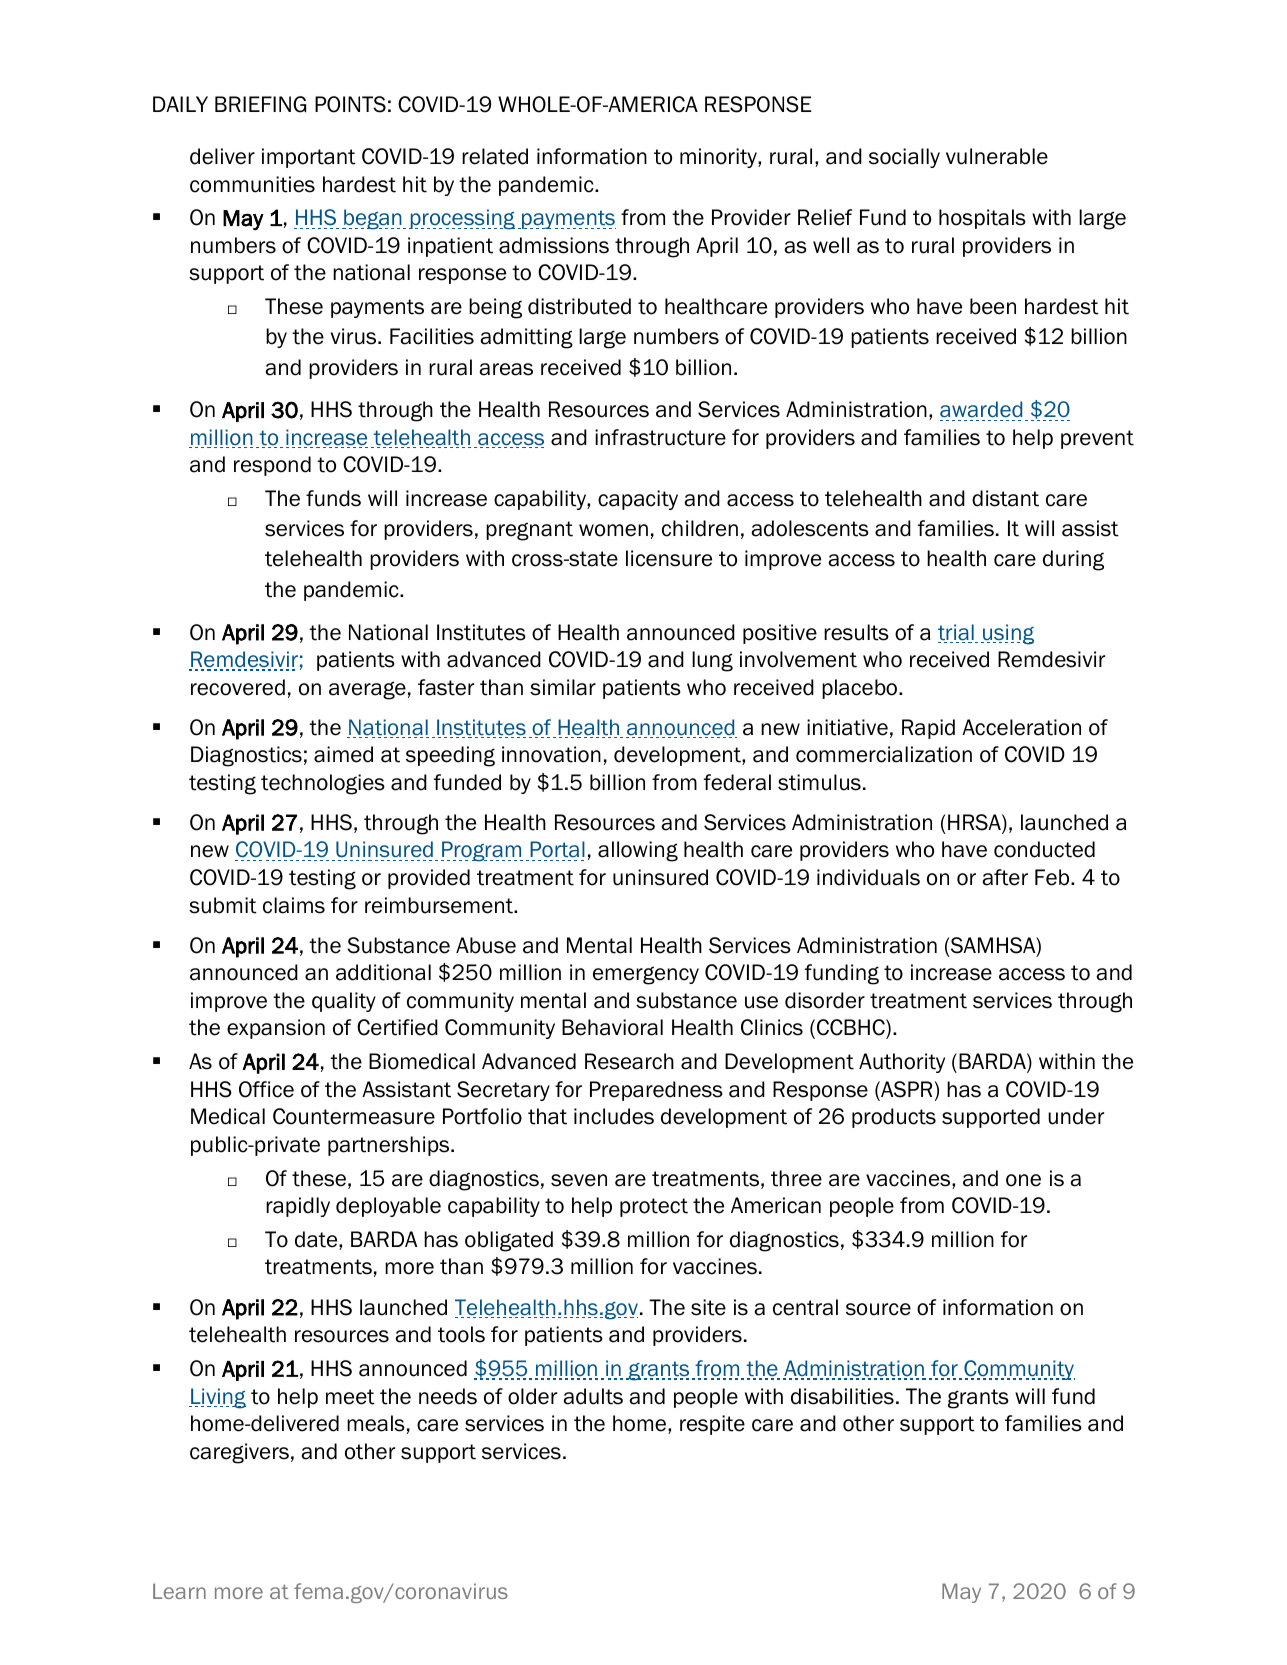 The width and height of the document is (1287, 1665). What do you see at coordinates (1023, 1180) in the document?
I see `one` at bounding box center [1023, 1180].
